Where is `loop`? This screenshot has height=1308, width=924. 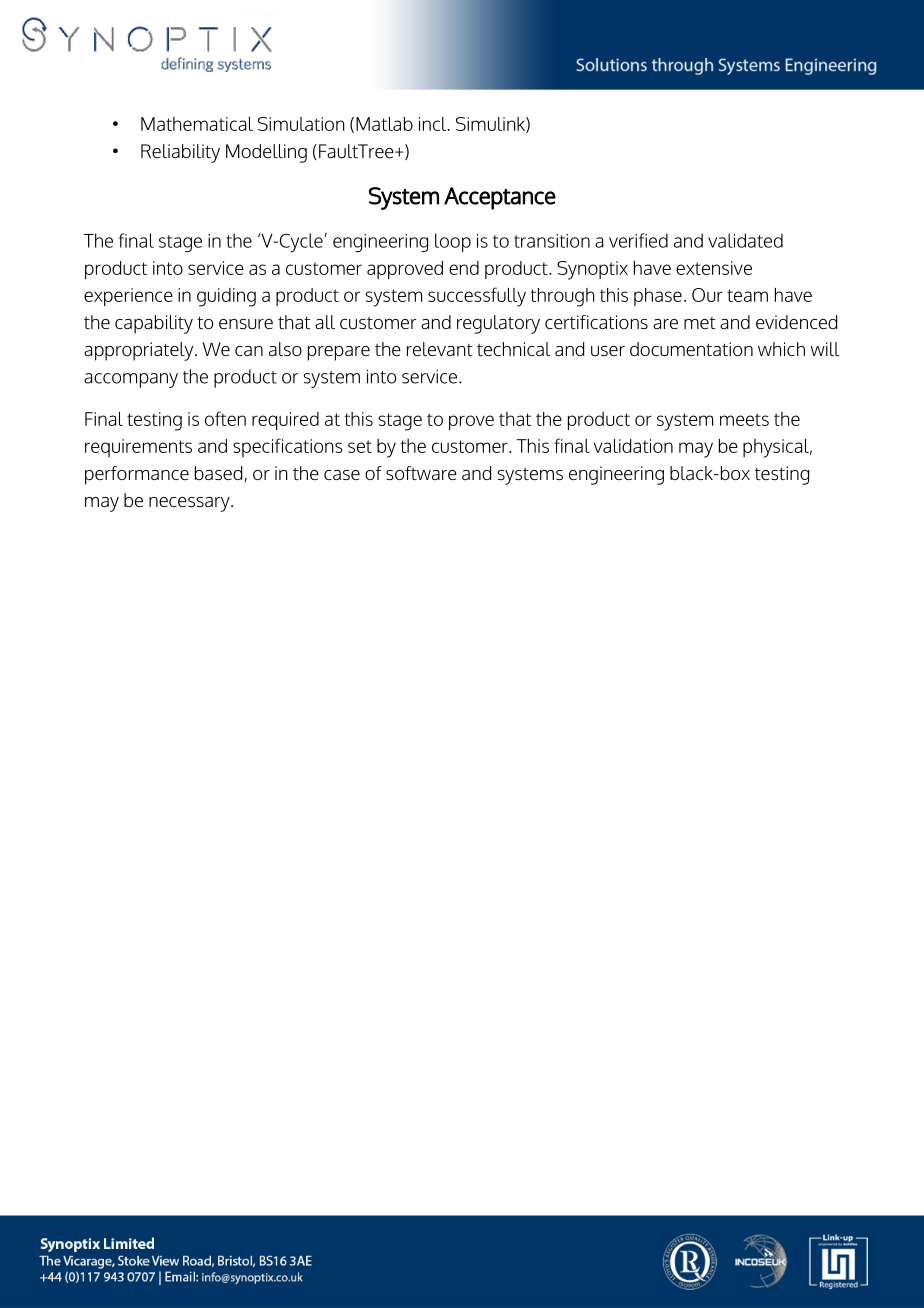
loop is located at coordinates (453, 242).
